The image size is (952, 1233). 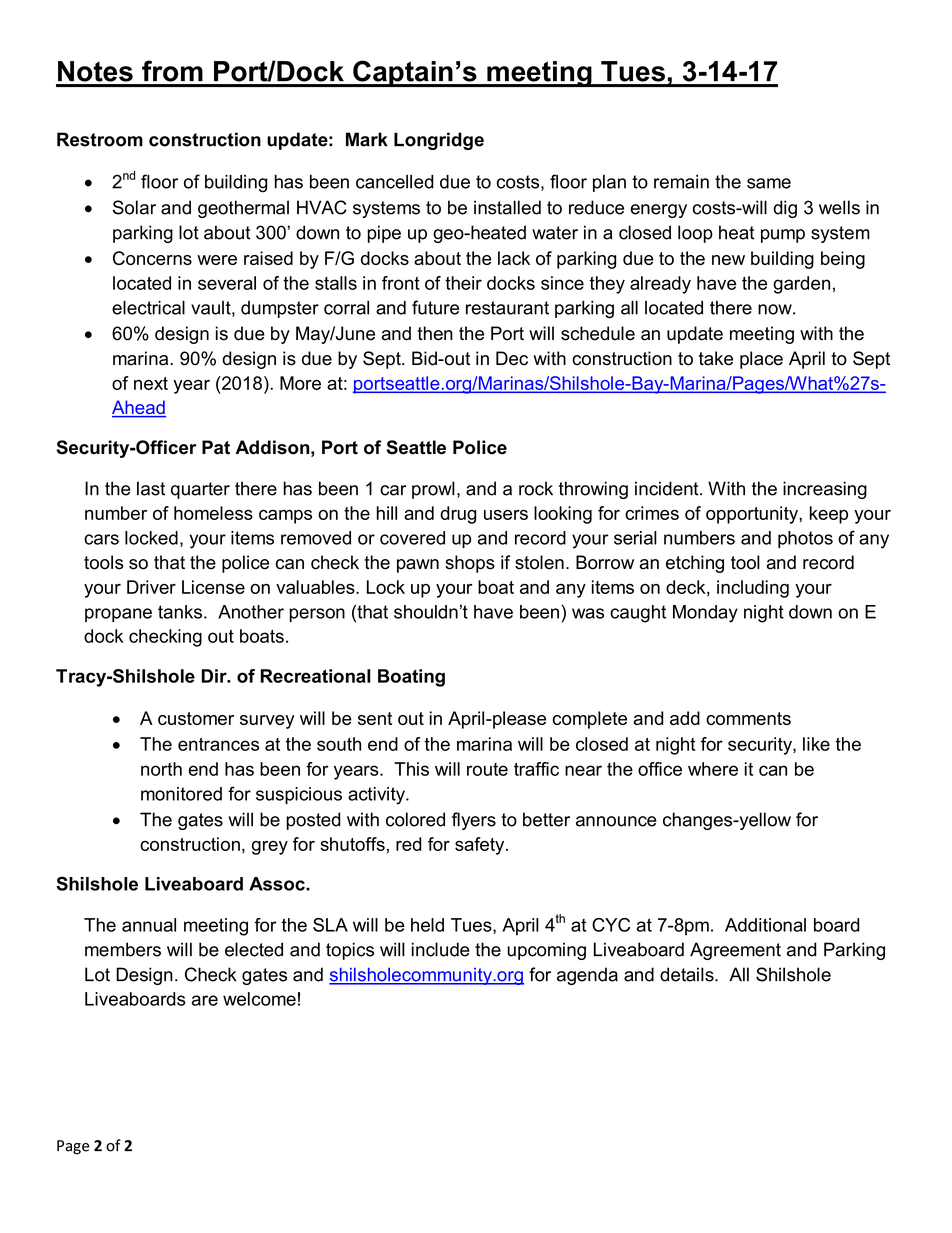 What do you see at coordinates (487, 769) in the image?
I see `route` at bounding box center [487, 769].
